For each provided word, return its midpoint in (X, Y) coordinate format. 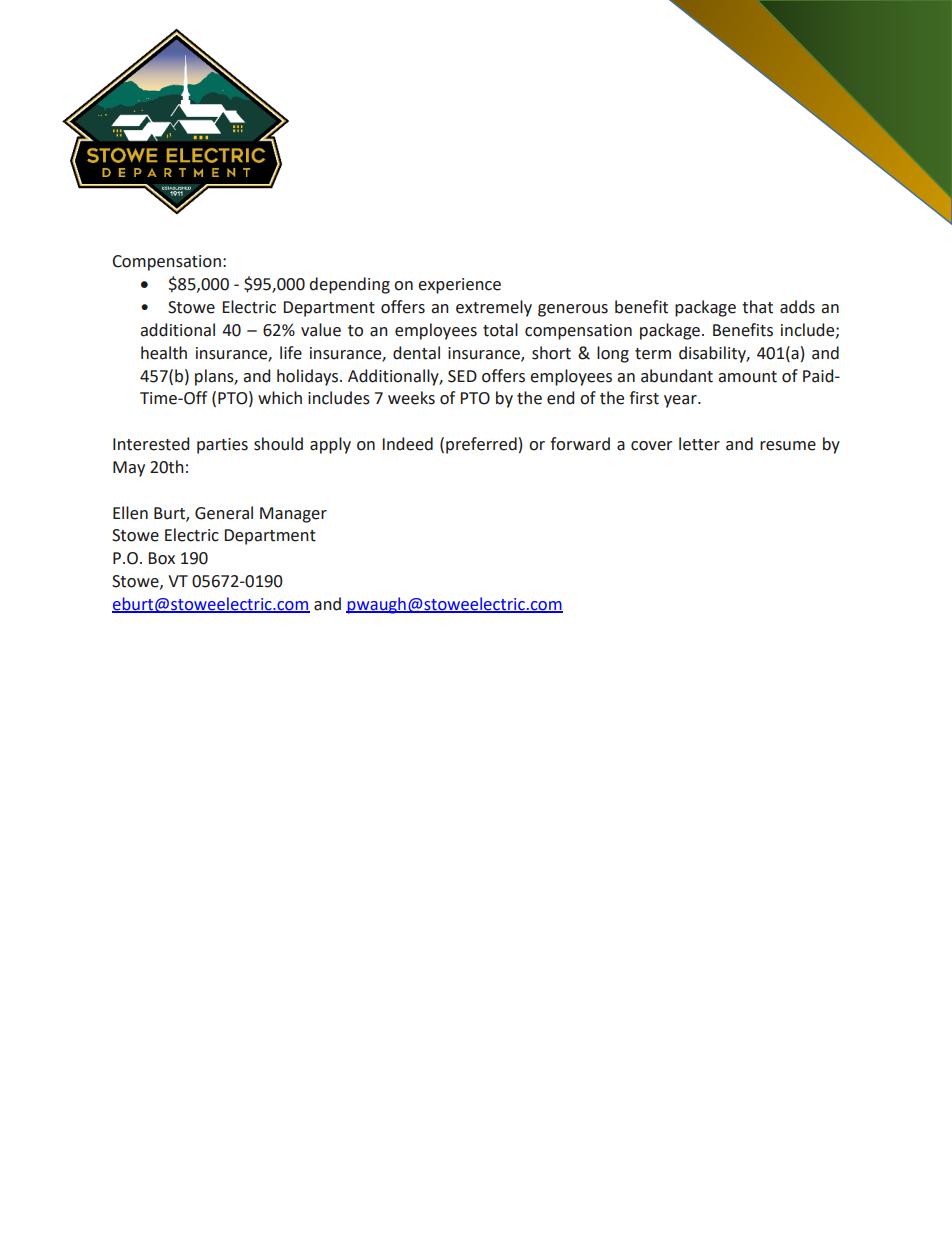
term (653, 354)
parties (222, 446)
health (164, 353)
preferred (481, 445)
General (224, 513)
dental (416, 353)
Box (161, 558)
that (757, 307)
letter (699, 444)
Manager (293, 515)
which (280, 398)
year (681, 401)
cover (652, 446)
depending (349, 285)
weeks (411, 398)
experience (459, 286)
